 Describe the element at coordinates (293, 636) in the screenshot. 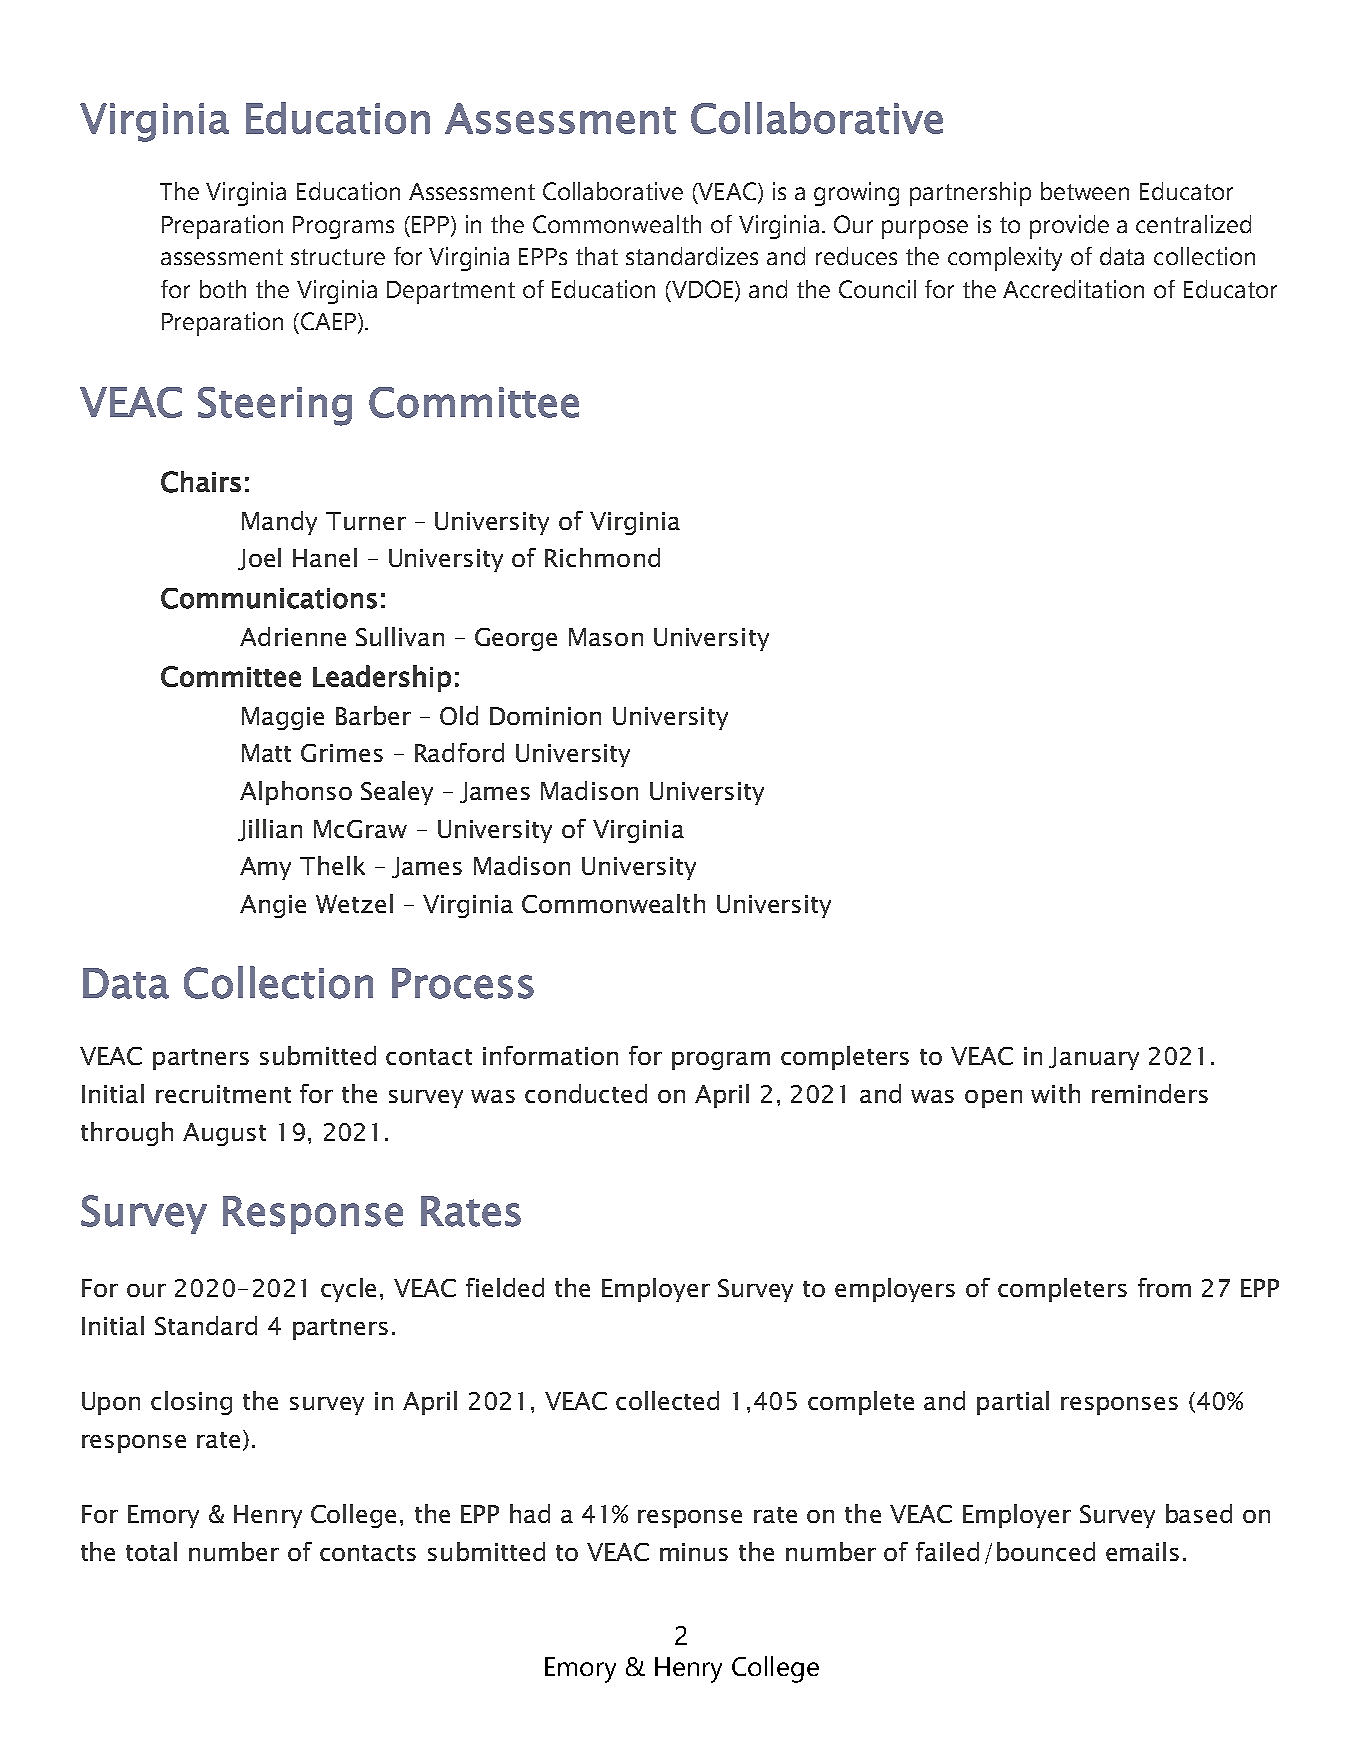

I see `Adrienne` at that location.
